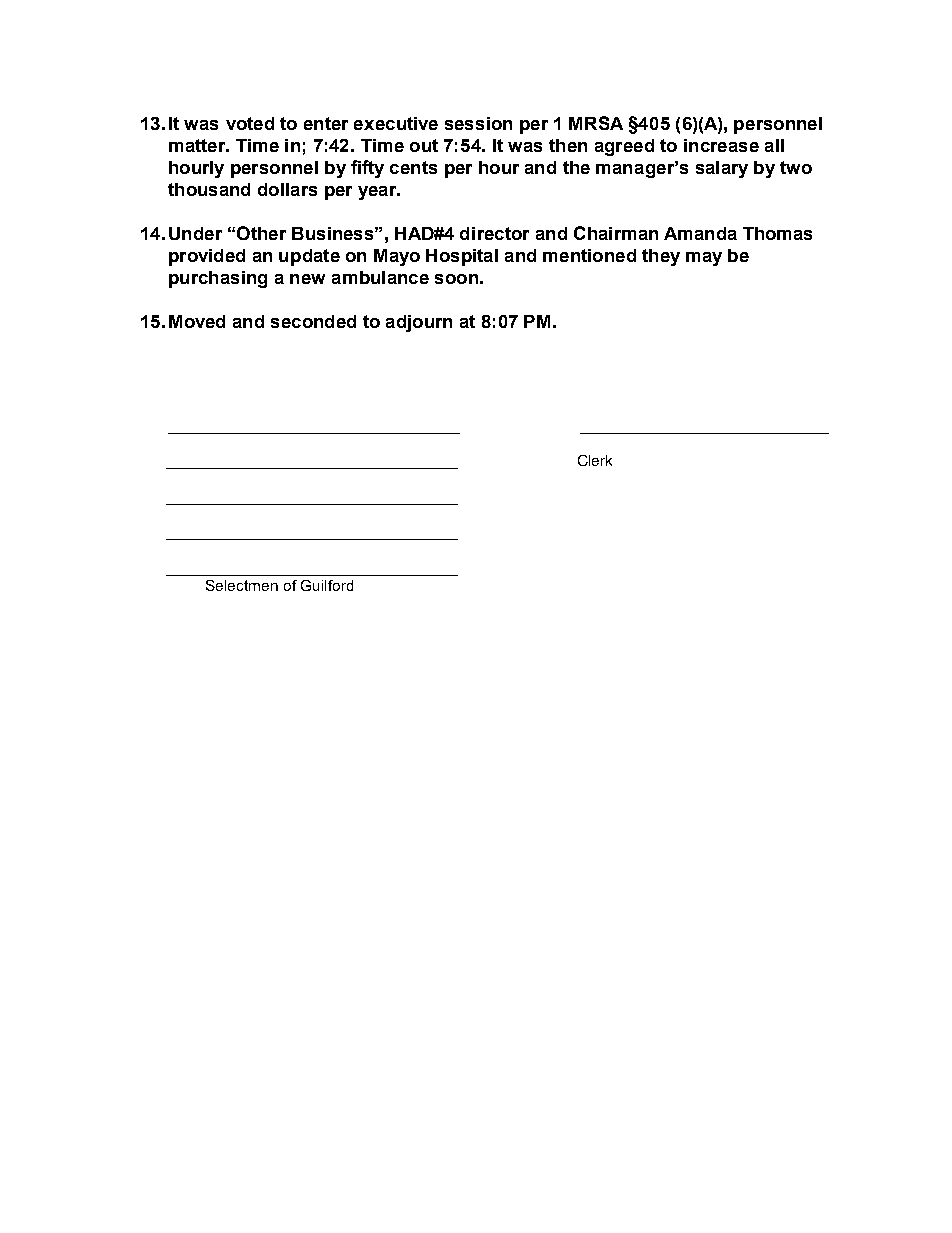  I want to click on Guilford, so click(327, 585).
